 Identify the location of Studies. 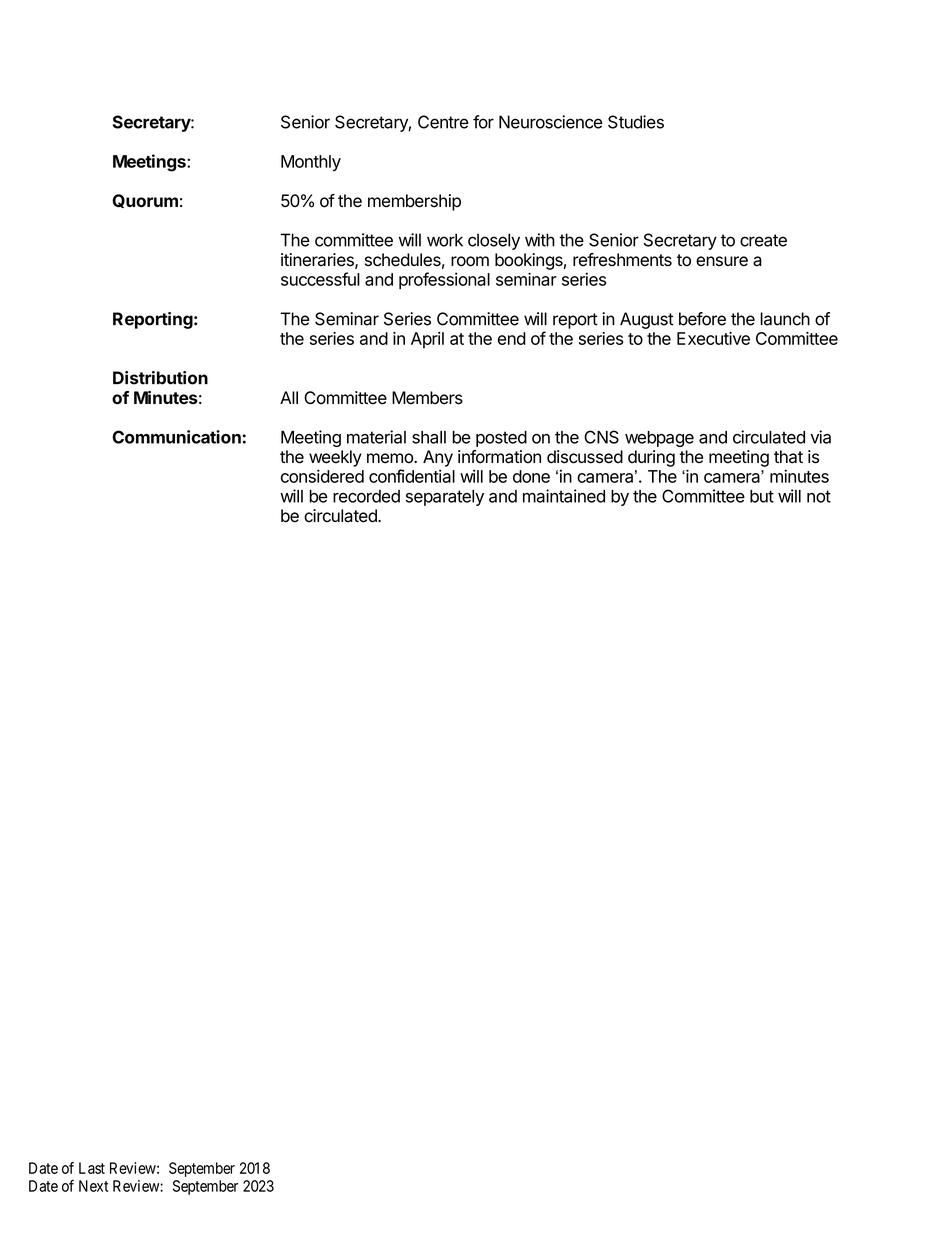
(636, 122).
